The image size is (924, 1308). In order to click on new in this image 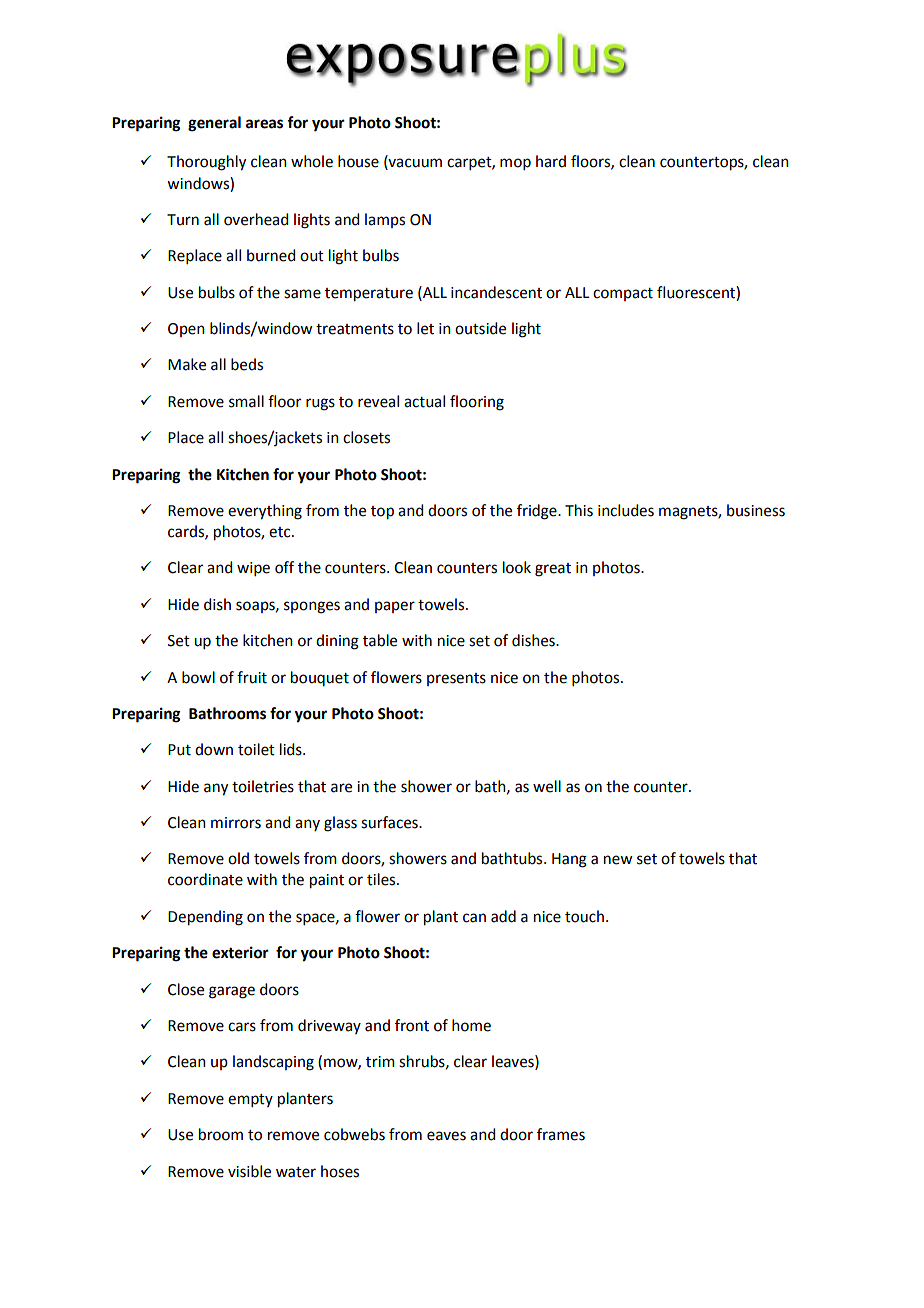, I will do `click(618, 860)`.
